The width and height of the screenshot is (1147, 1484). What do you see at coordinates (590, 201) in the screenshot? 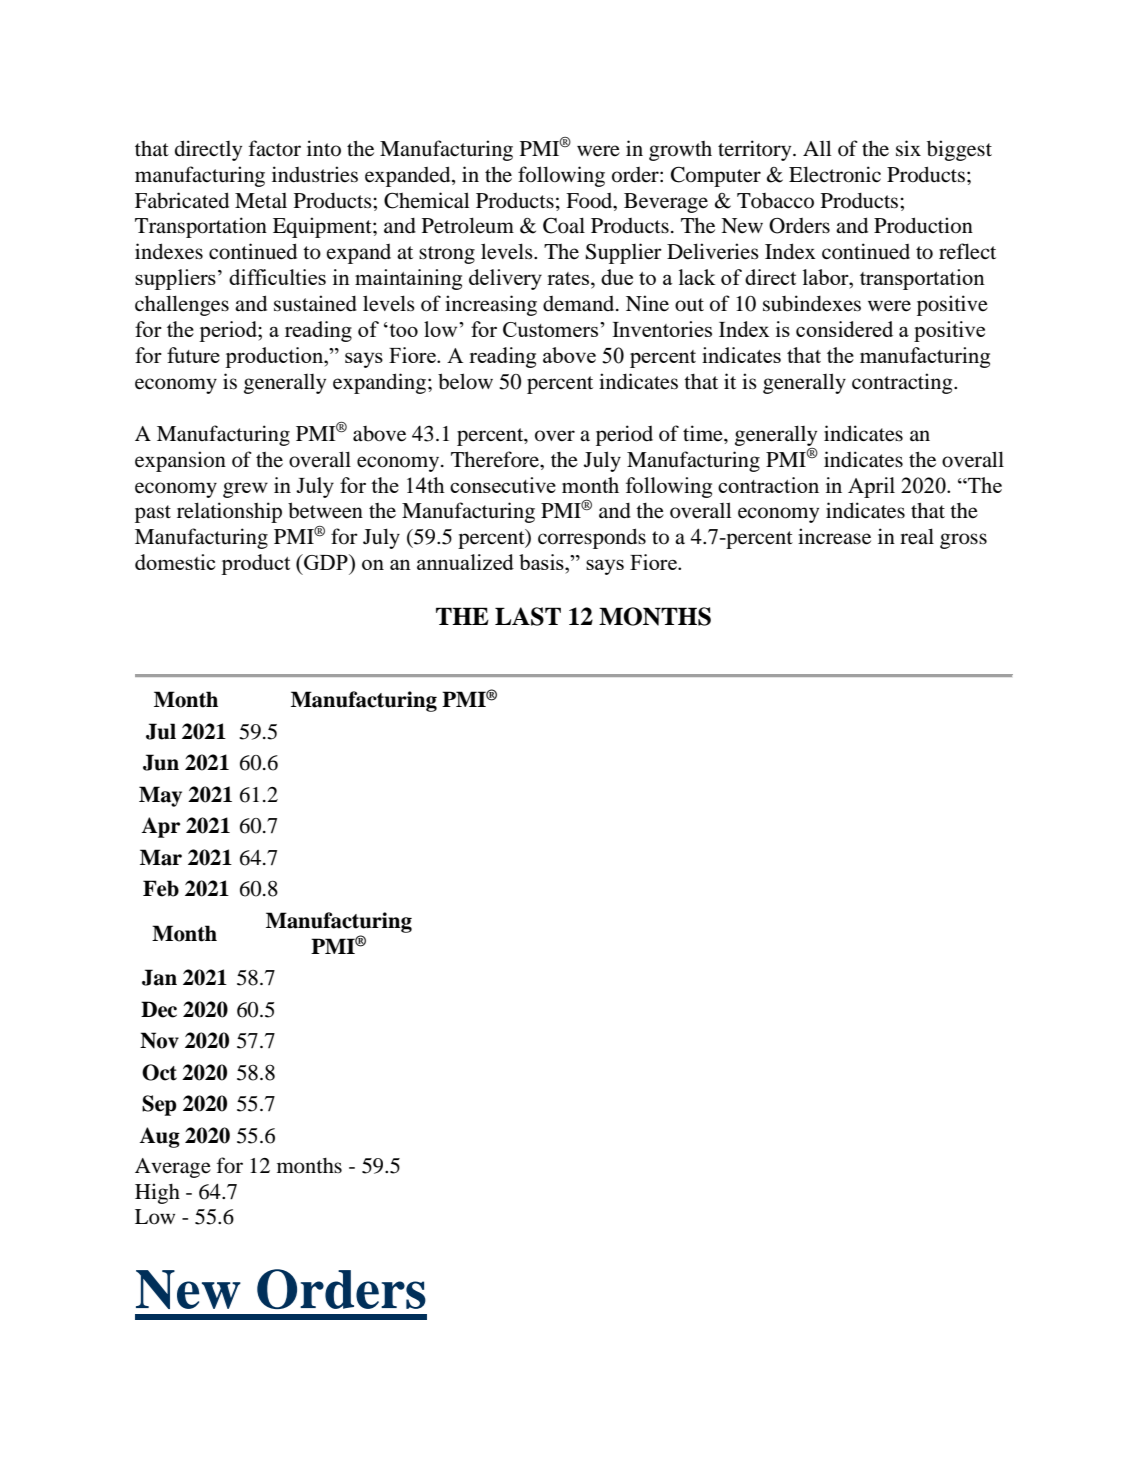
I see `Food` at bounding box center [590, 201].
